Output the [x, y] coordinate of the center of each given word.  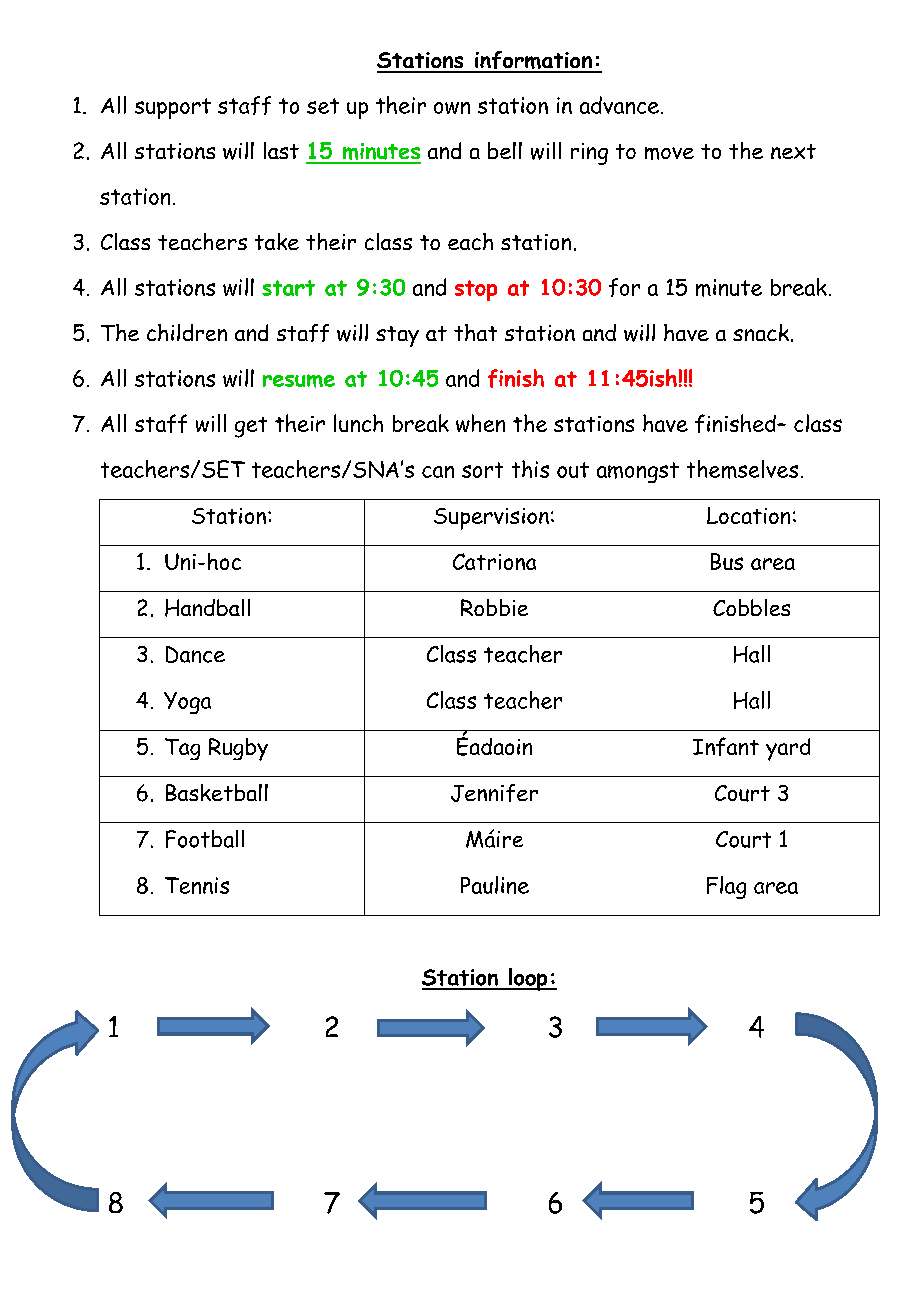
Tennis [197, 885]
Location [748, 515]
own [452, 108]
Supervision [491, 519]
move [669, 153]
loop [528, 979]
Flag [726, 887]
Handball [207, 608]
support [173, 108]
